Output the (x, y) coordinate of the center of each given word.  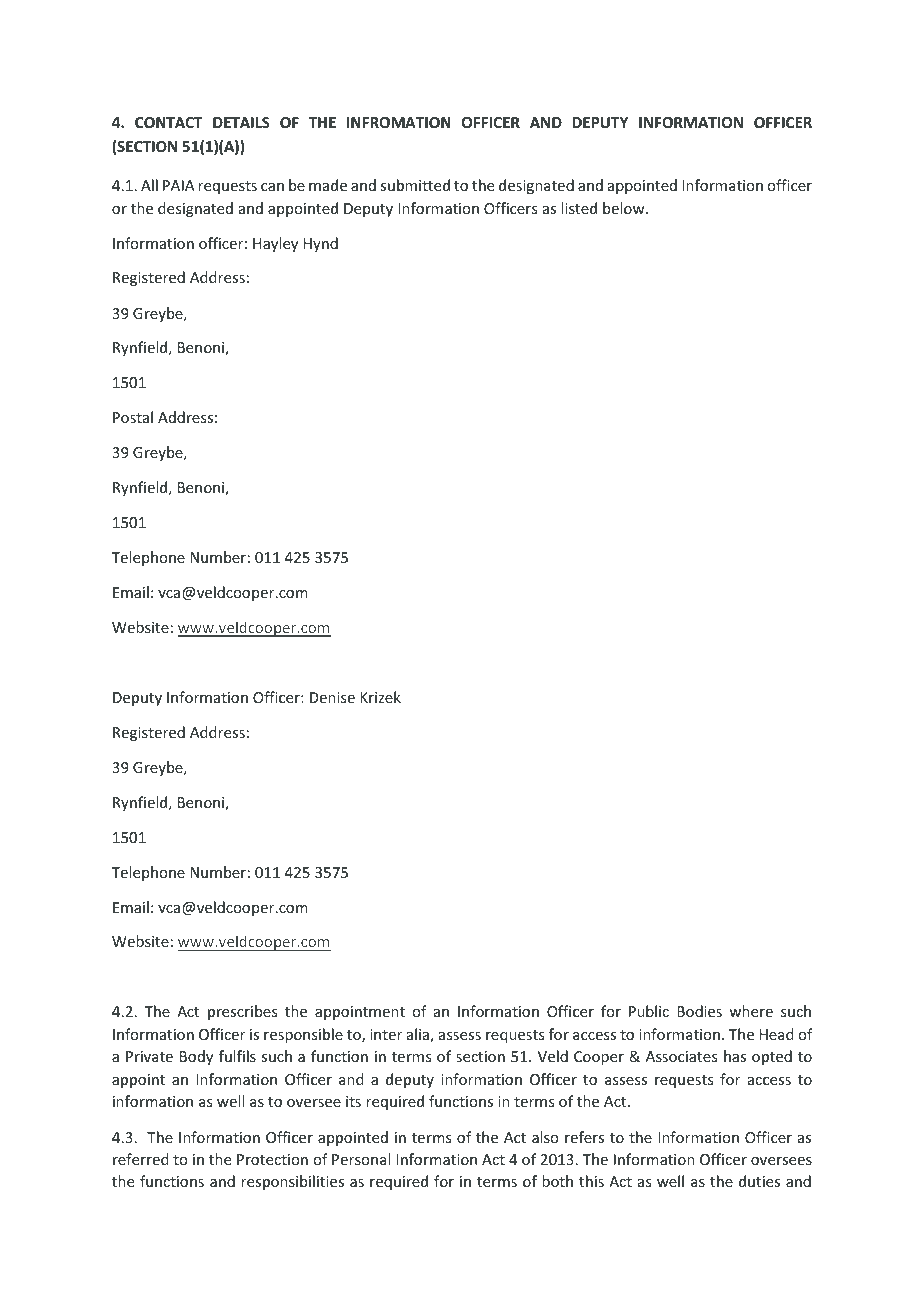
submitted (415, 185)
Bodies (699, 1011)
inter (386, 1034)
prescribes (242, 1012)
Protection (272, 1159)
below (625, 208)
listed (579, 208)
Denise (332, 697)
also (545, 1137)
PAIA (179, 185)
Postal (133, 417)
